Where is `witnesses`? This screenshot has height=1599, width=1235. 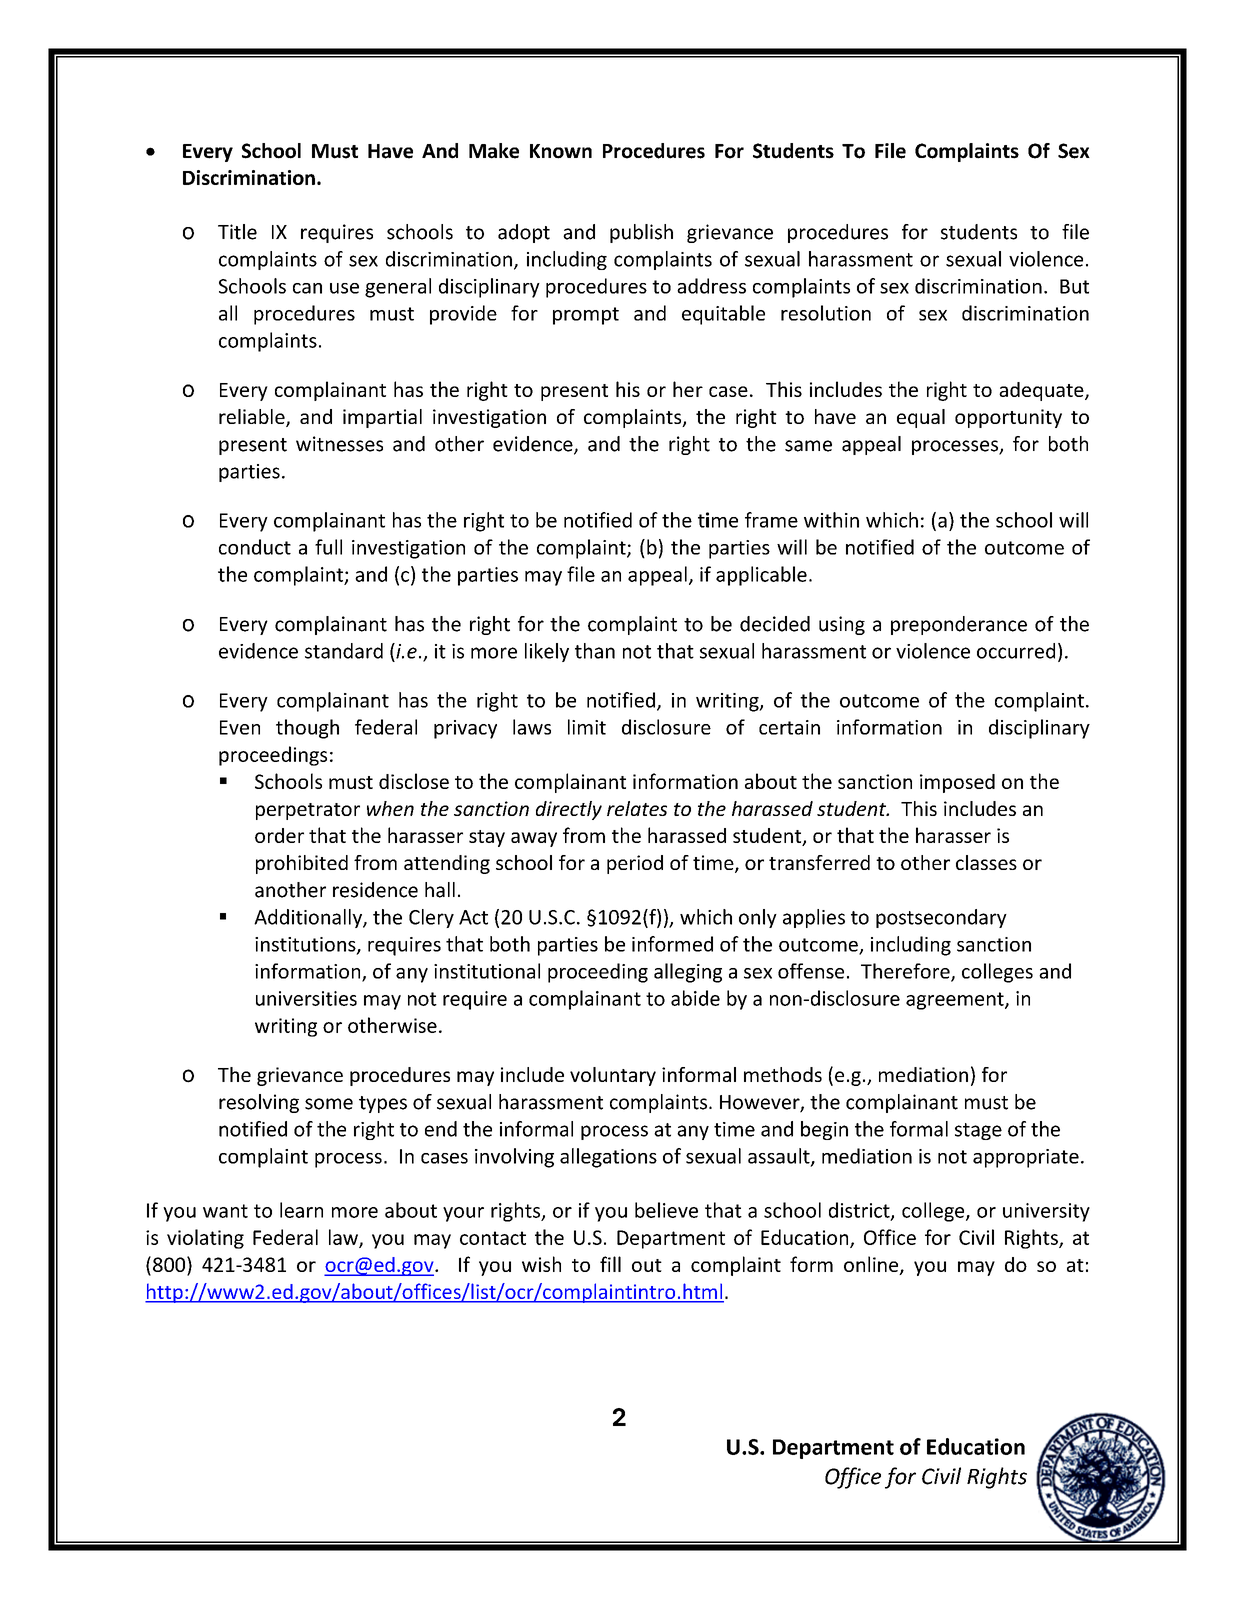 witnesses is located at coordinates (339, 444).
